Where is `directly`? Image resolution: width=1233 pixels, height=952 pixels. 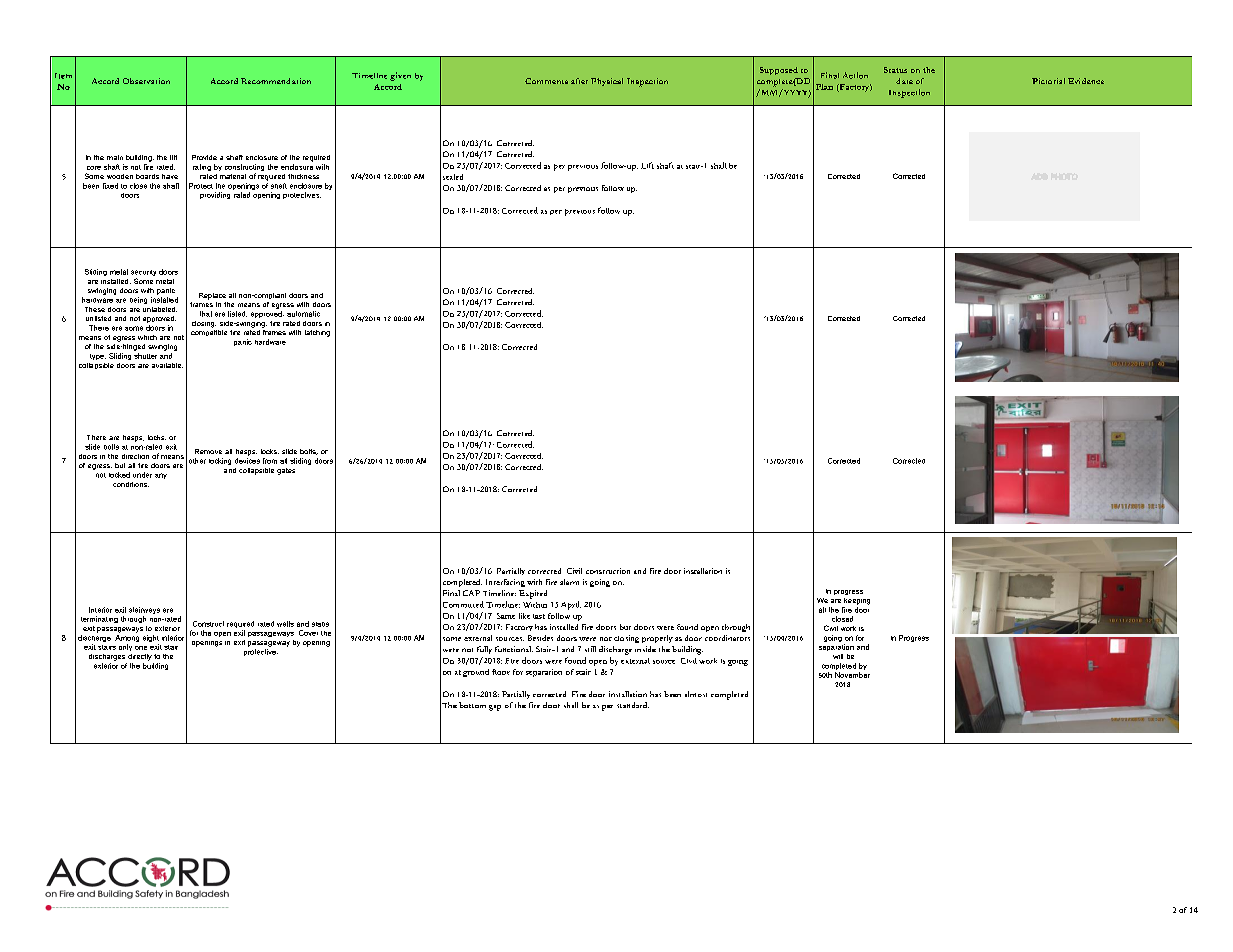 directly is located at coordinates (140, 657).
